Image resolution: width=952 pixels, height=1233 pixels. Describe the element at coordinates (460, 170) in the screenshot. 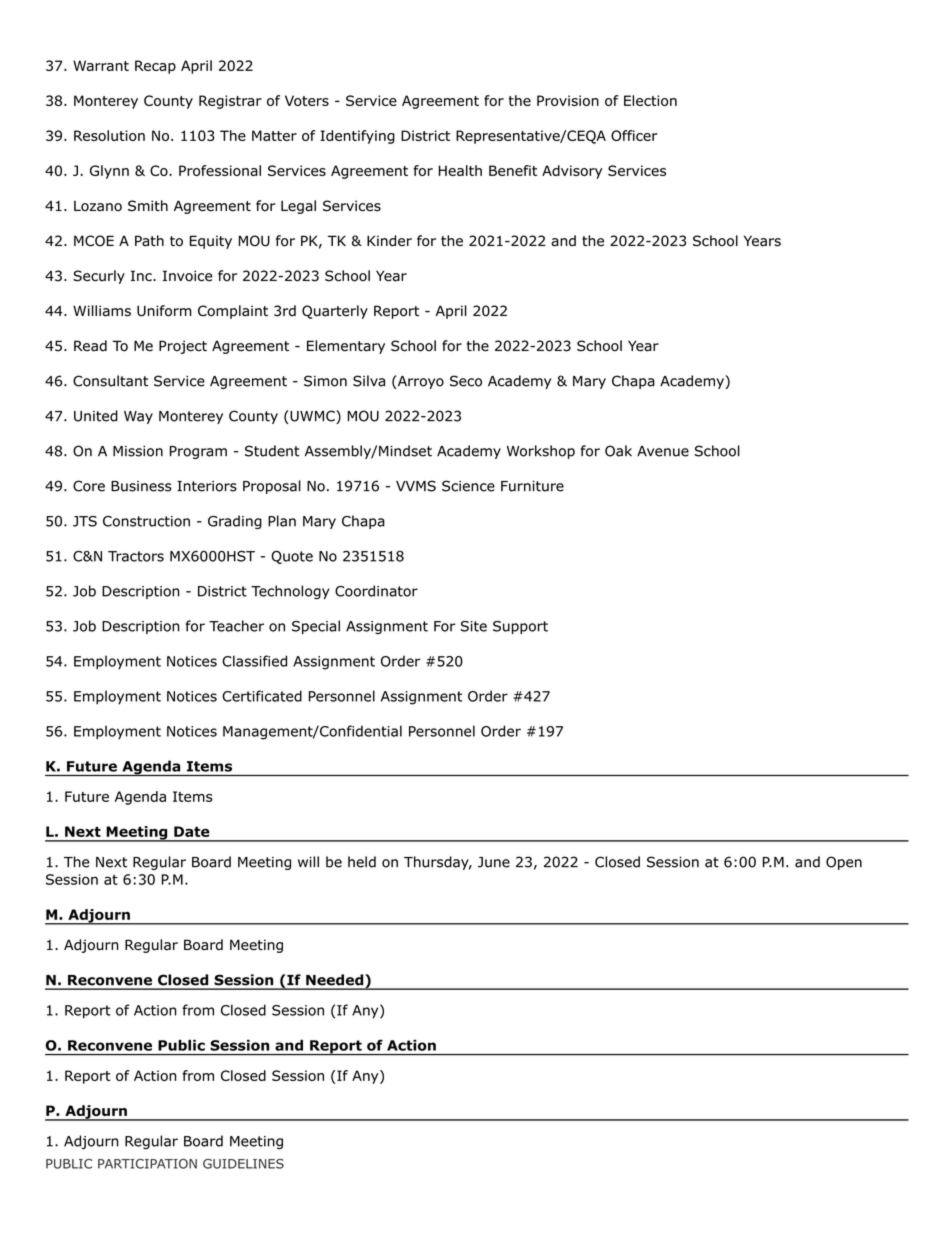

I see `Health` at that location.
